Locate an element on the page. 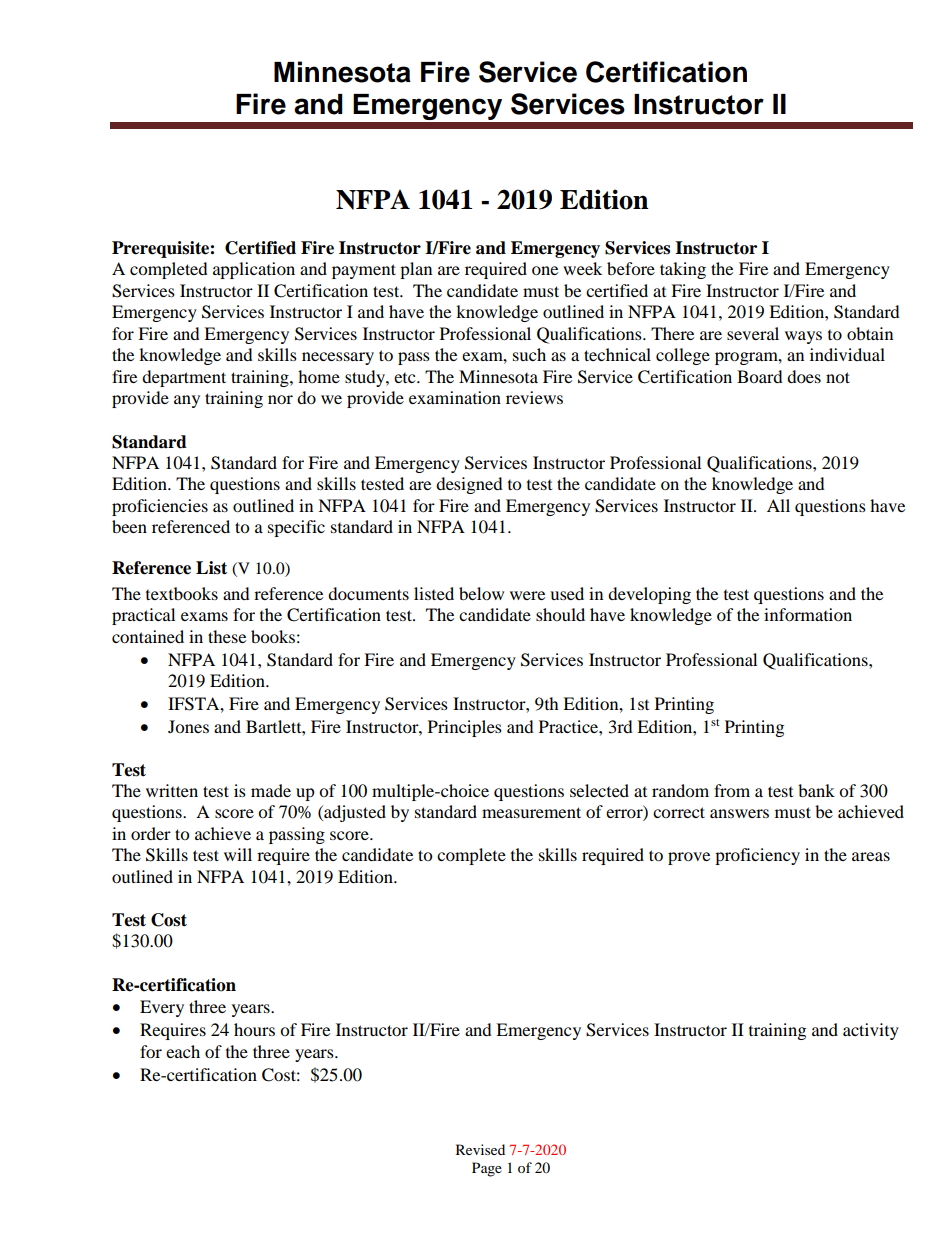  application is located at coordinates (254, 270).
